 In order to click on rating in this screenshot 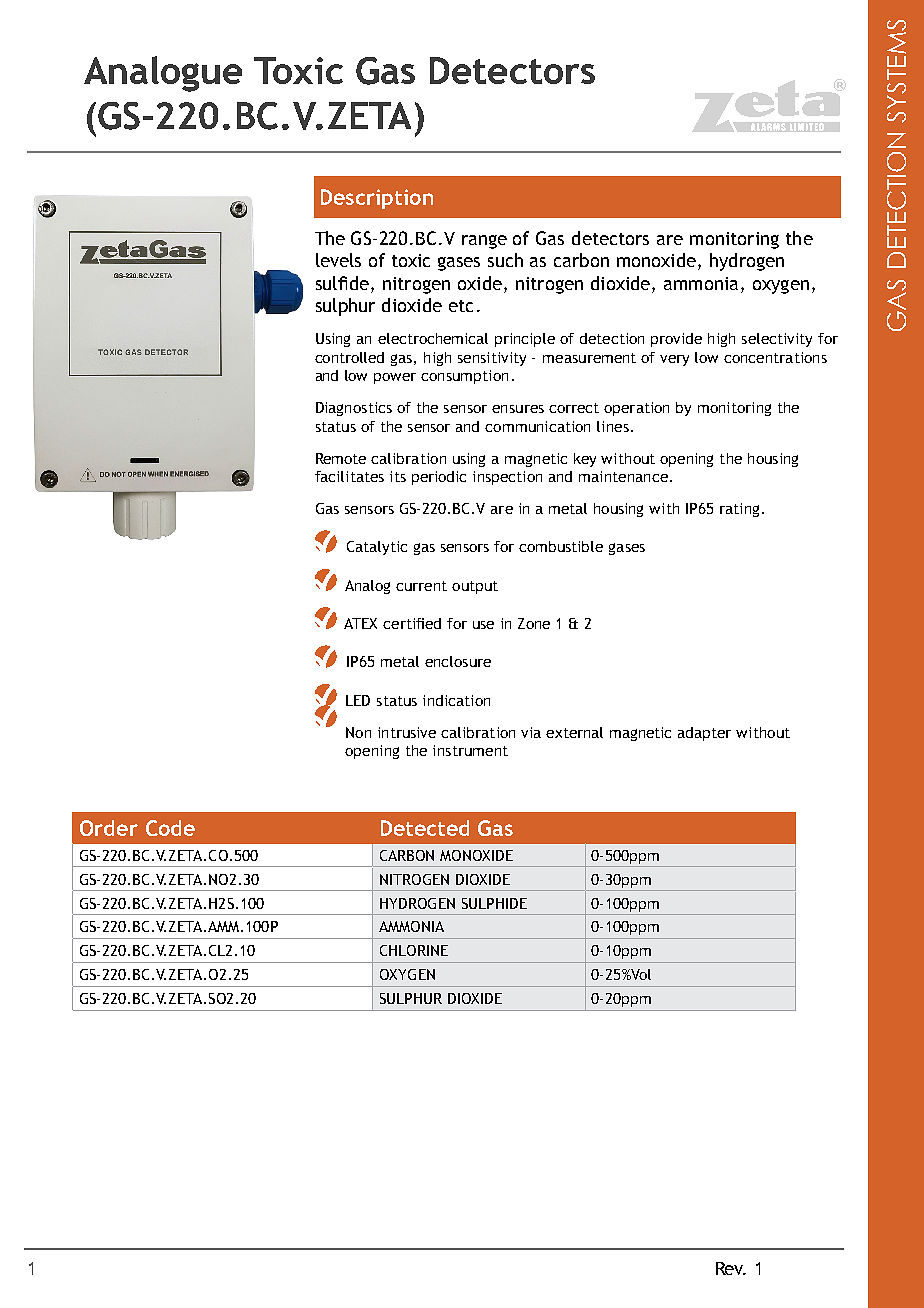, I will do `click(739, 510)`.
